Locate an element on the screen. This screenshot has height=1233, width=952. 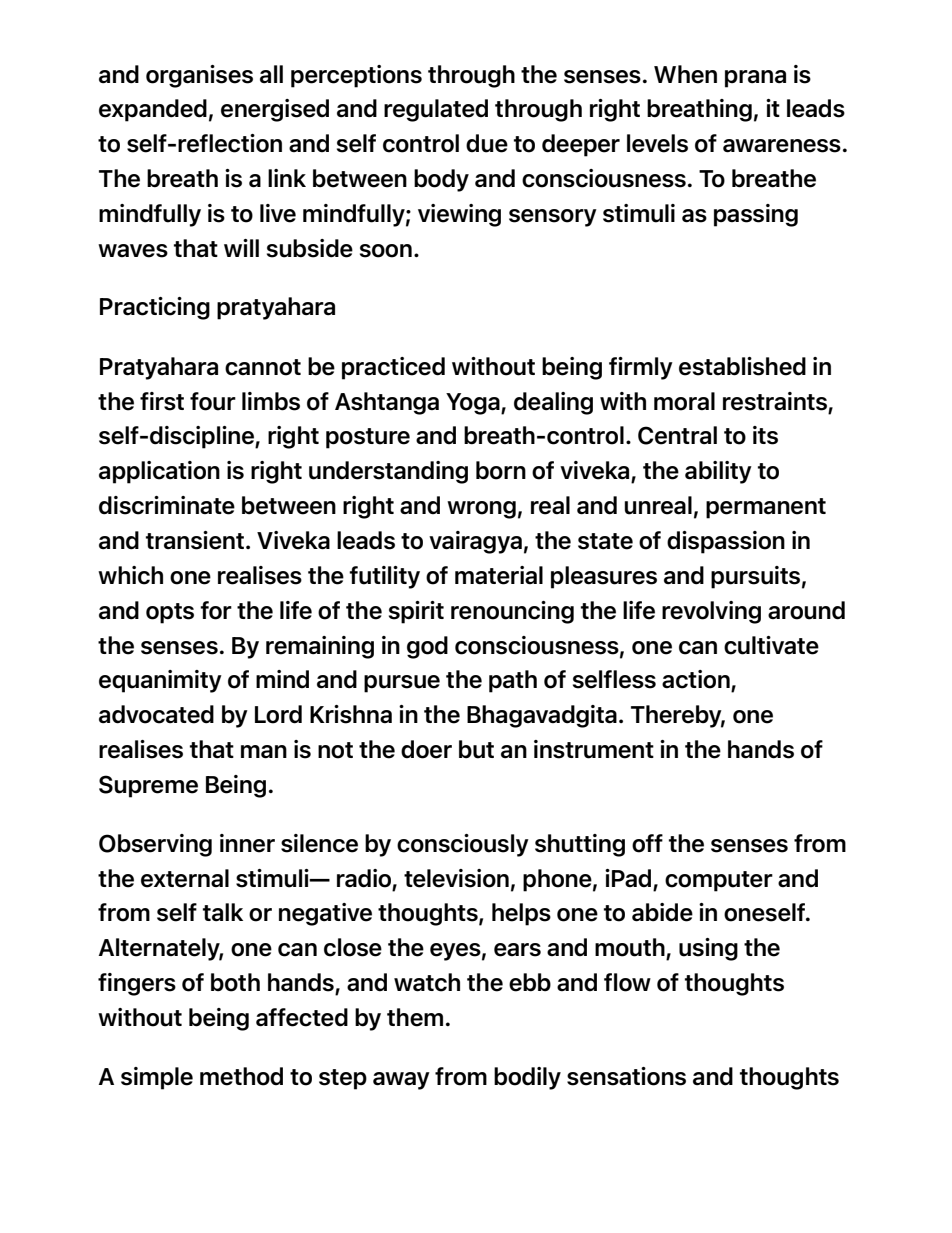
them is located at coordinates (415, 1017).
